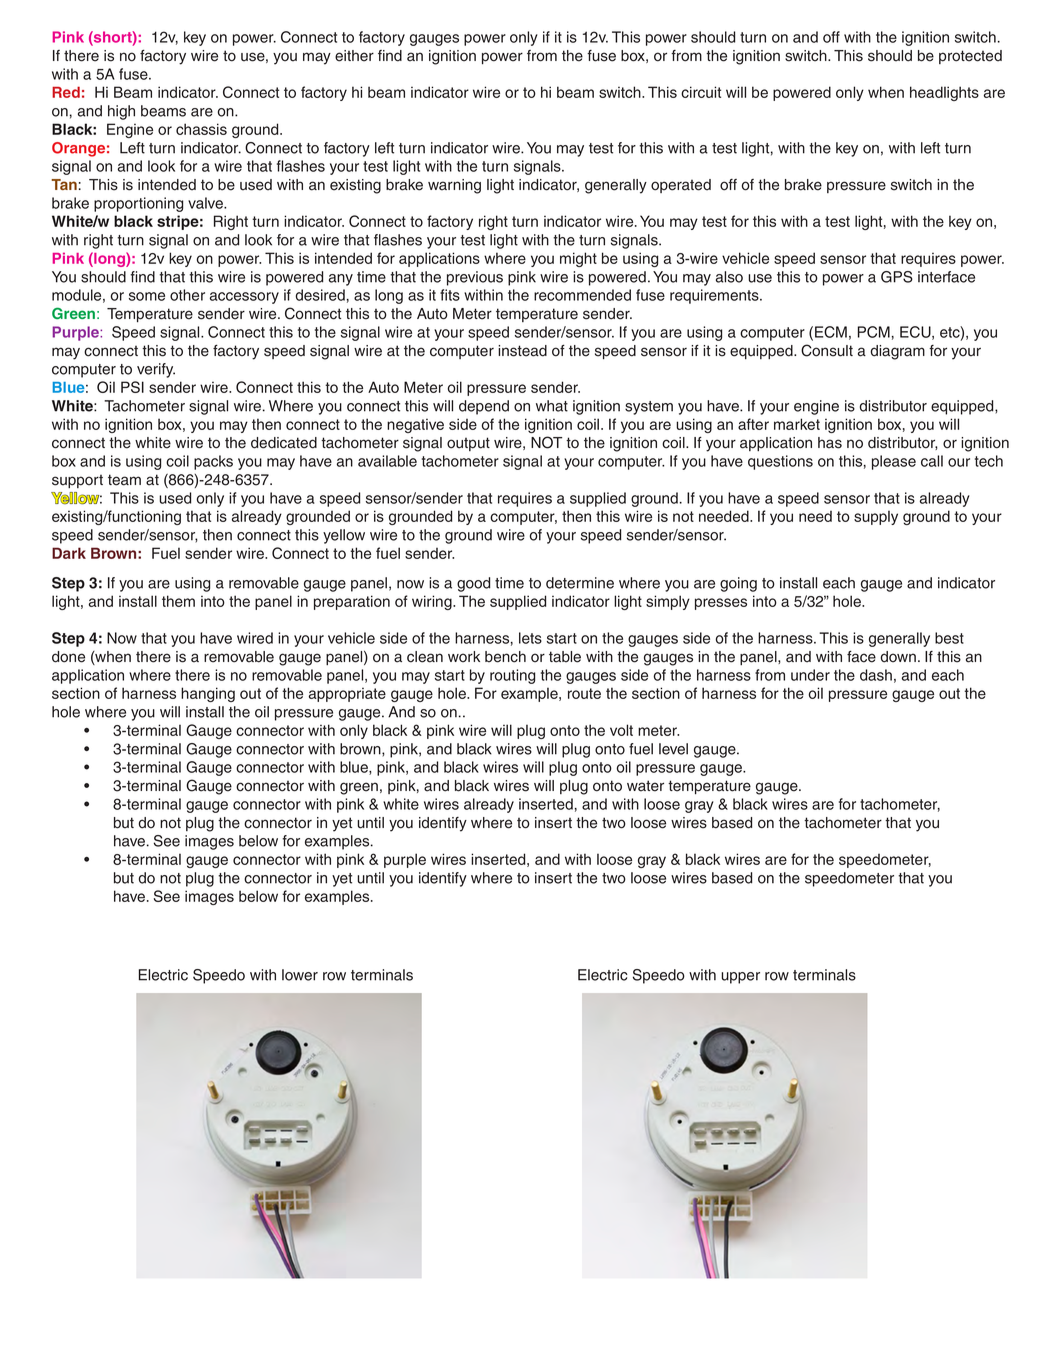 The image size is (1045, 1352). Describe the element at coordinates (124, 480) in the page. I see `team` at that location.
